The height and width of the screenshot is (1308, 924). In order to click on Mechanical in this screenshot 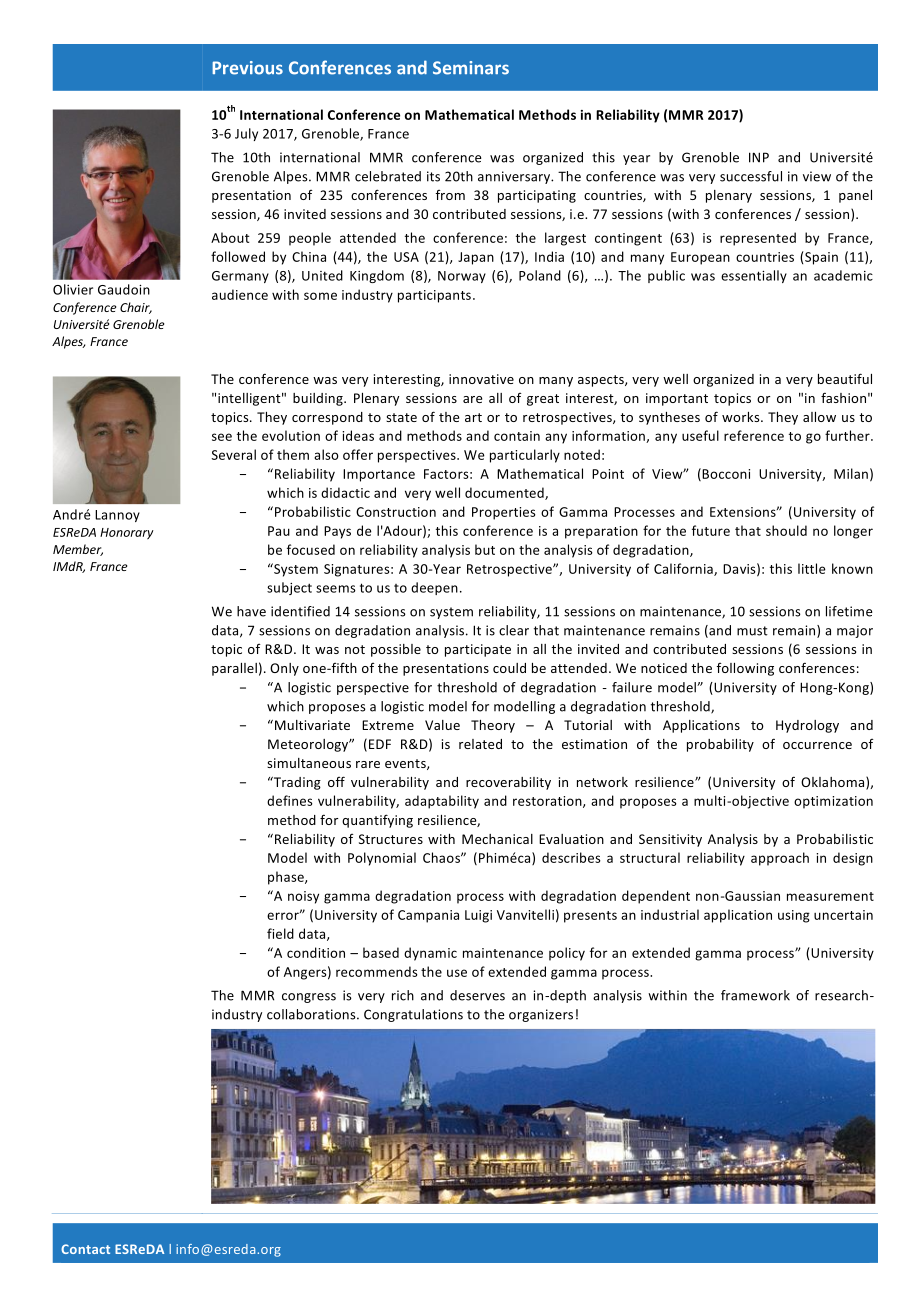, I will do `click(497, 839)`.
